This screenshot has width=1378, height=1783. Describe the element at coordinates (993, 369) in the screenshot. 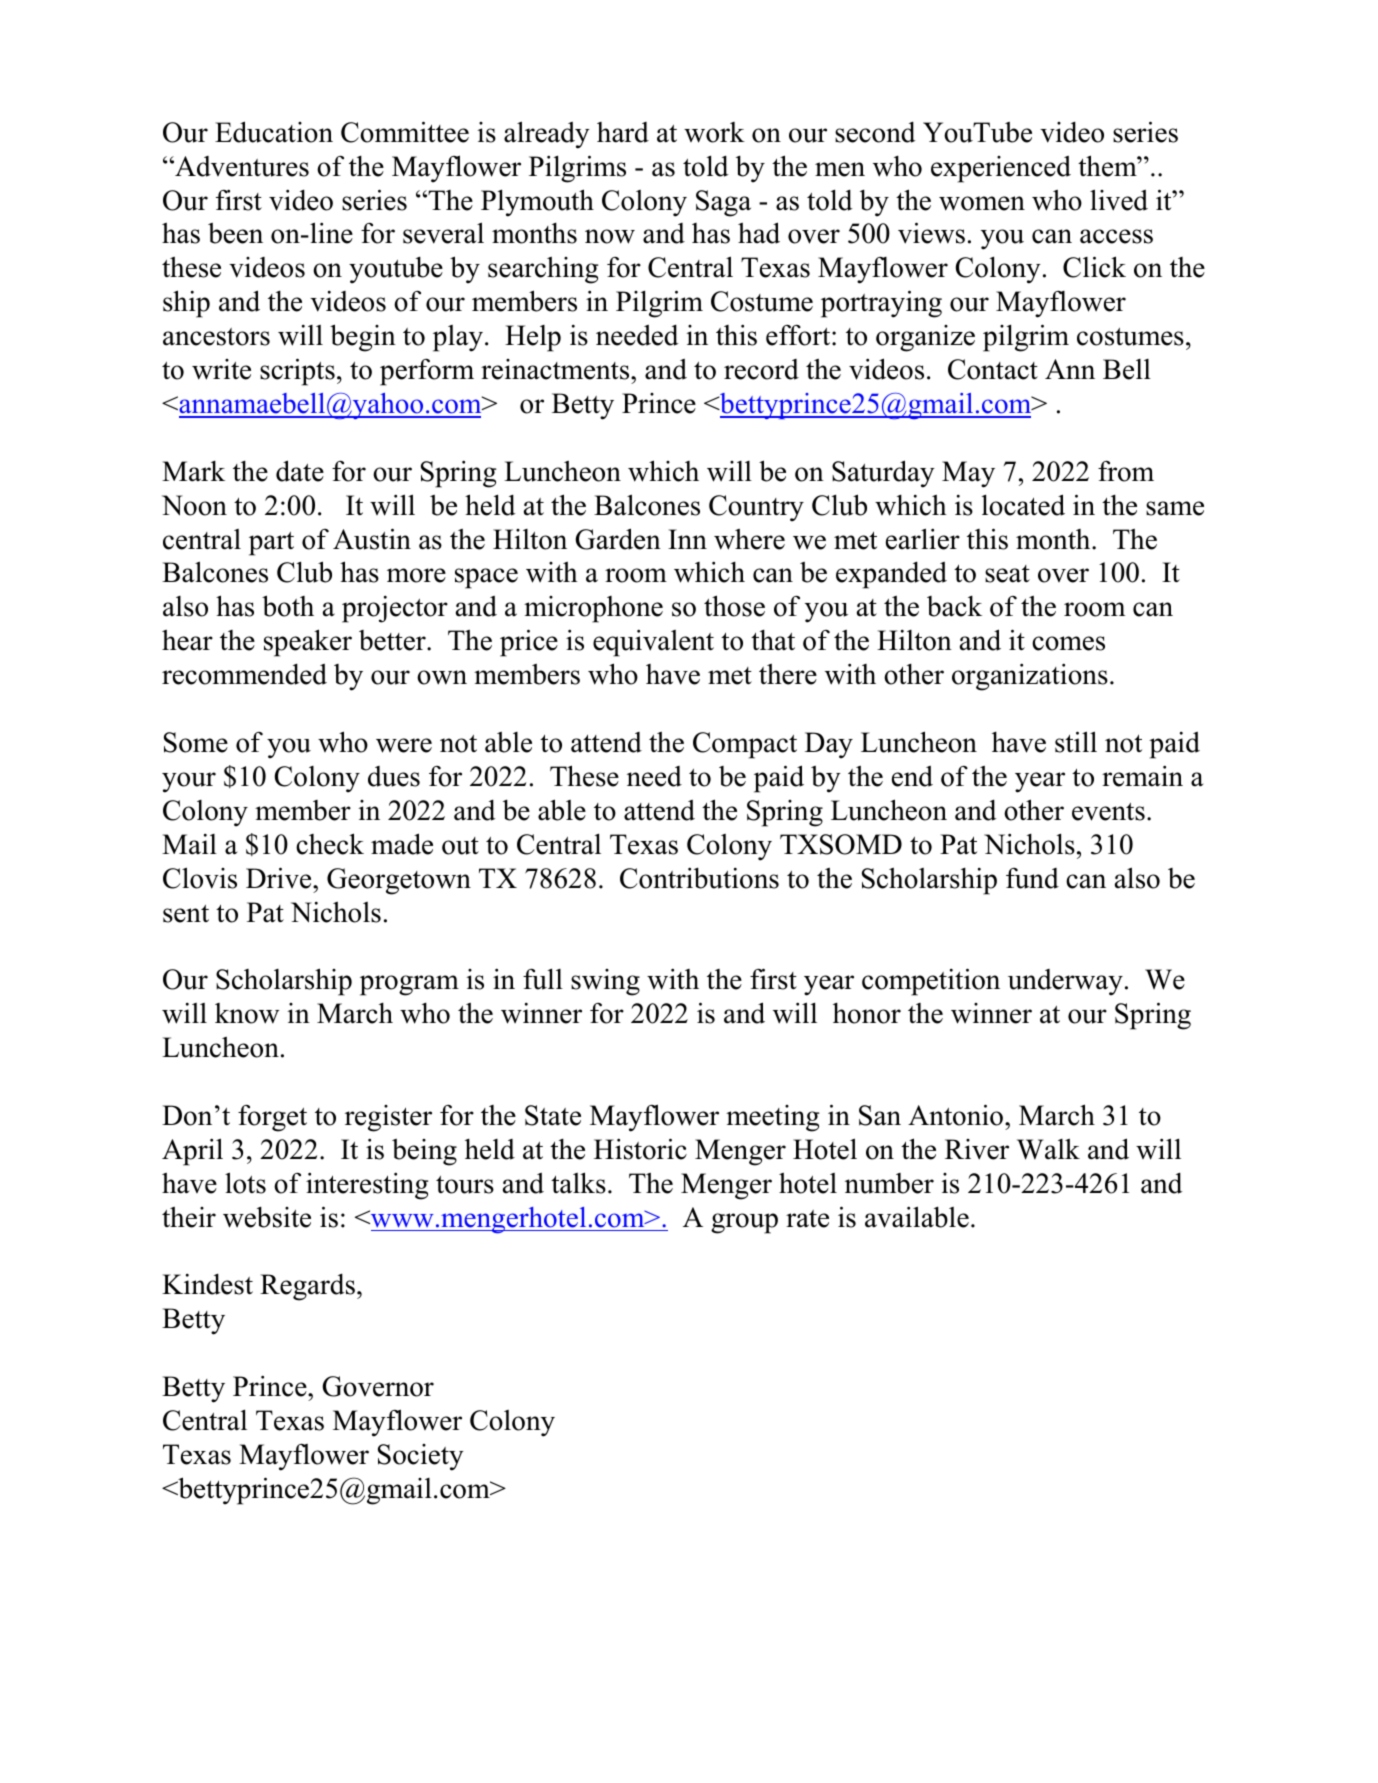

I see `Contact` at that location.
